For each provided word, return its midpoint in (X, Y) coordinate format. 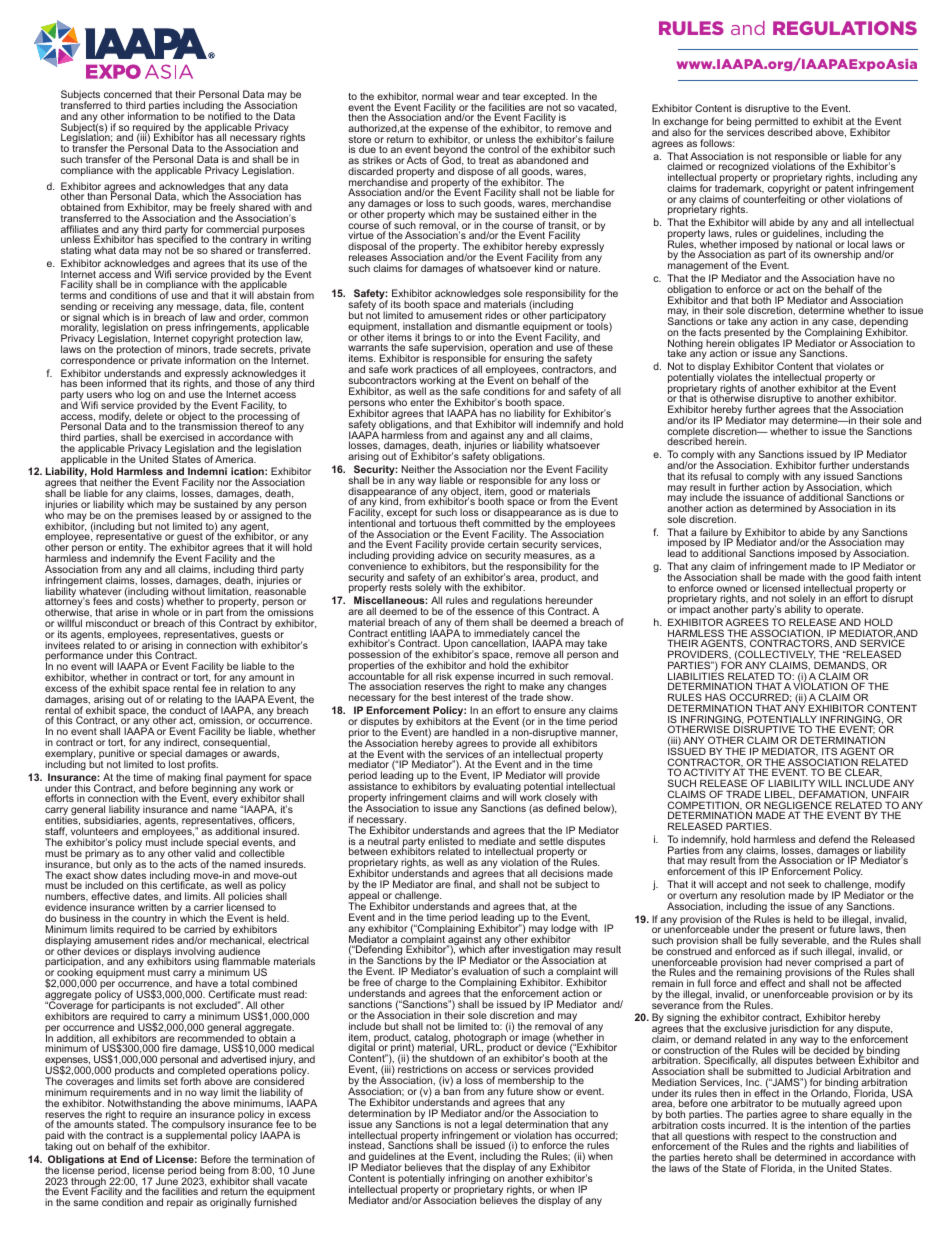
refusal (716, 476)
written (153, 907)
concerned (128, 96)
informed (126, 383)
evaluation (485, 971)
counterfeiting (773, 200)
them (477, 622)
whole (165, 612)
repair (180, 1203)
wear (468, 97)
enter (422, 402)
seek (799, 884)
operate (844, 610)
